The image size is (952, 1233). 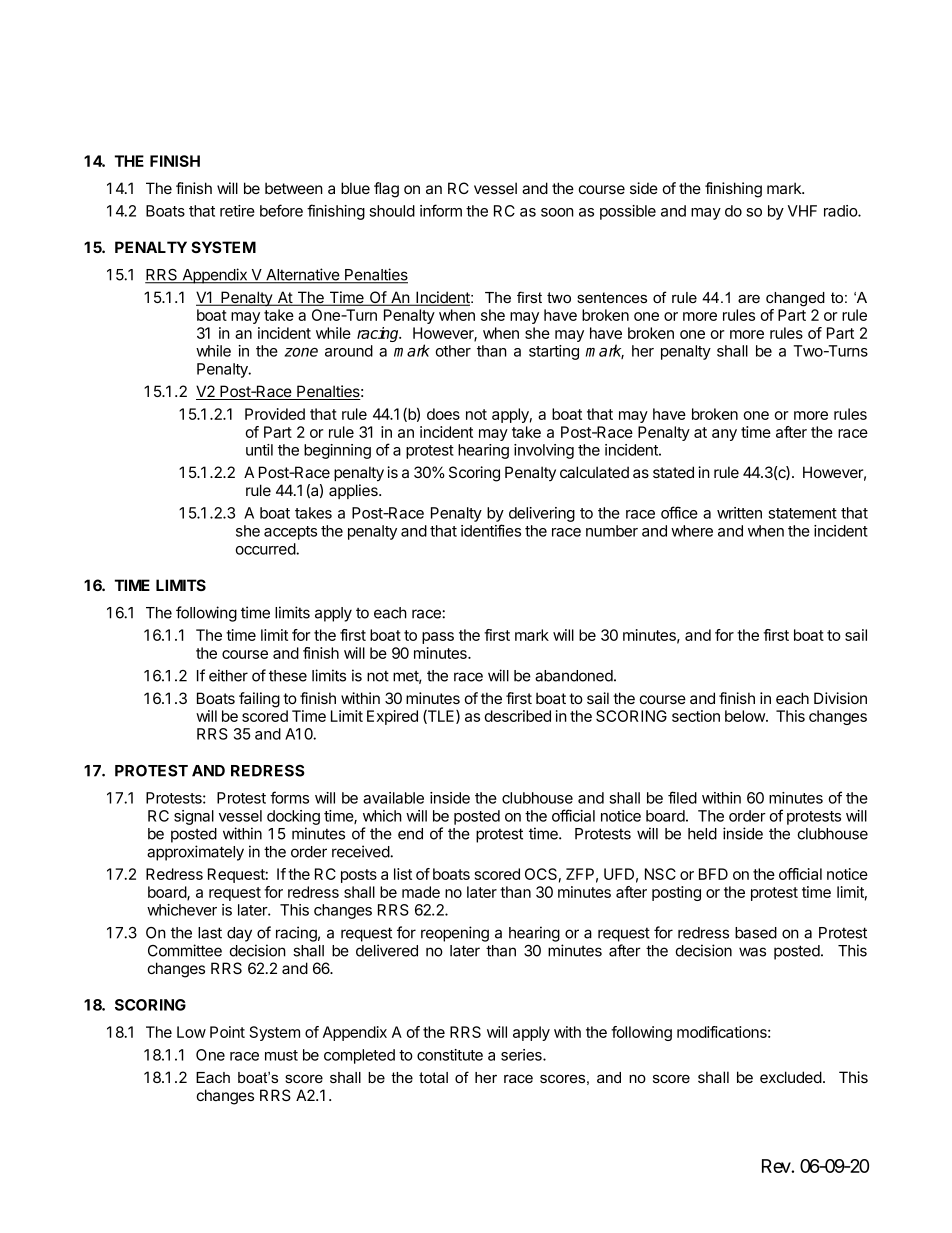 I want to click on series, so click(x=522, y=1055).
